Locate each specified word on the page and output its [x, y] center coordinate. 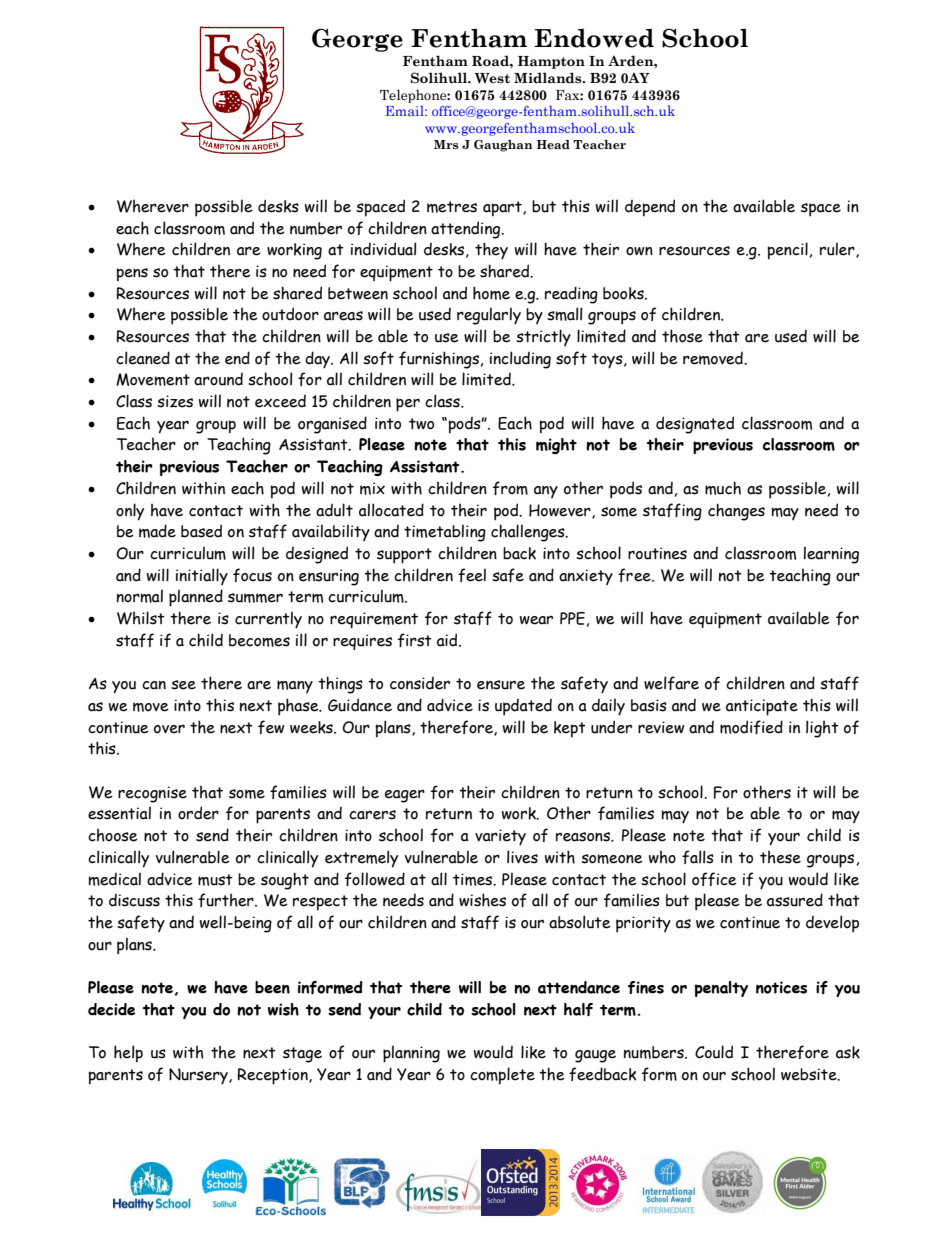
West [492, 78]
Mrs [446, 144]
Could [714, 1052]
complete [502, 1076]
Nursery [199, 1076]
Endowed [594, 38]
